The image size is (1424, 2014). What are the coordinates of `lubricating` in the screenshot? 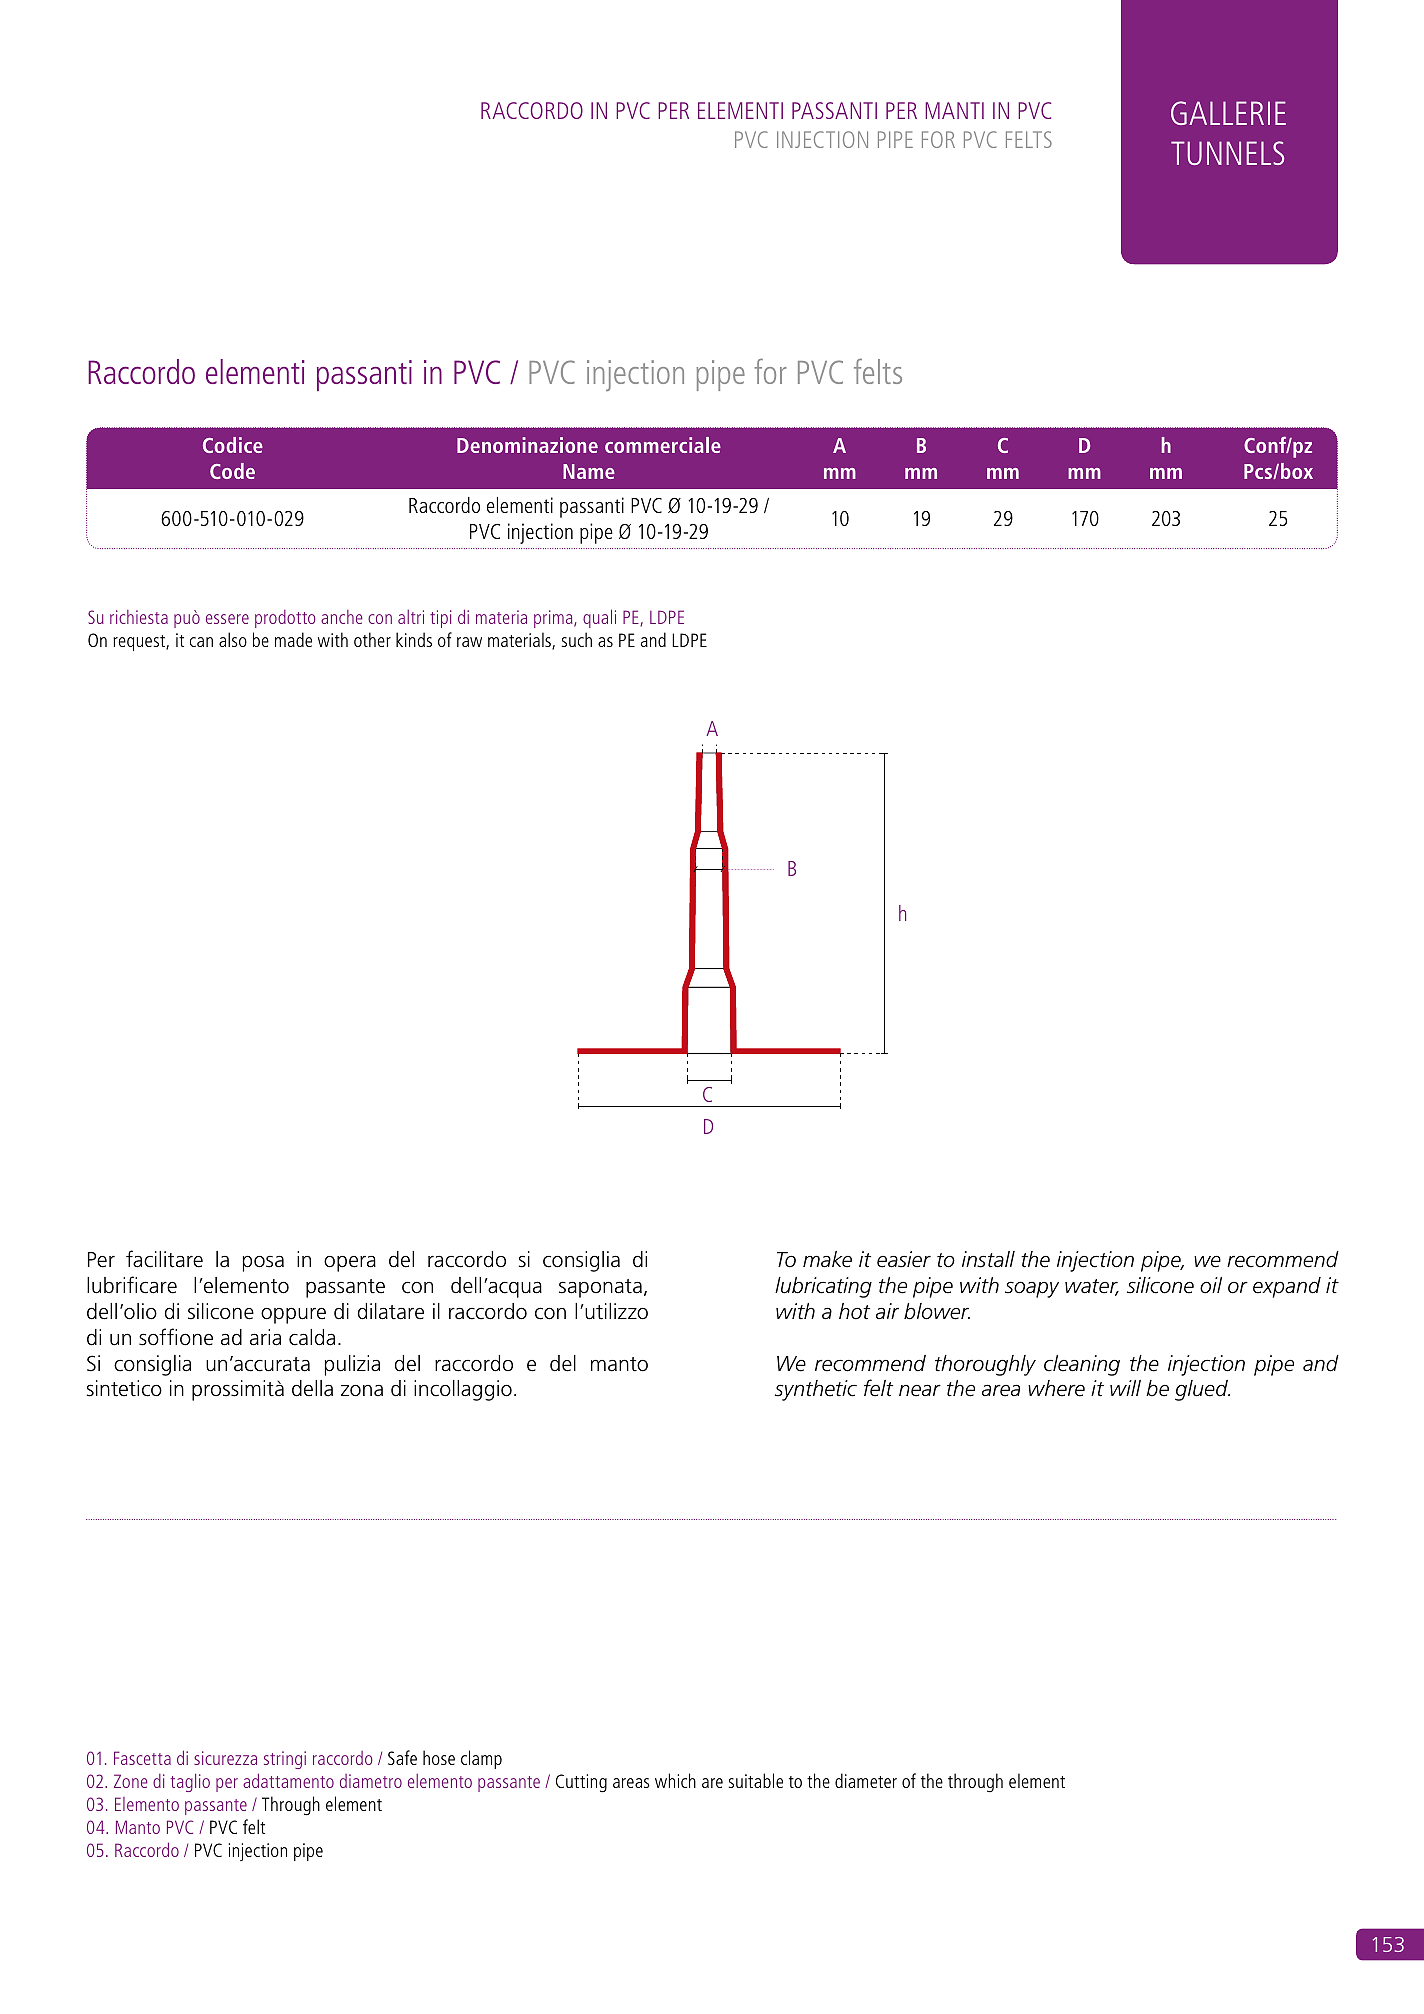 It's located at (823, 1287).
